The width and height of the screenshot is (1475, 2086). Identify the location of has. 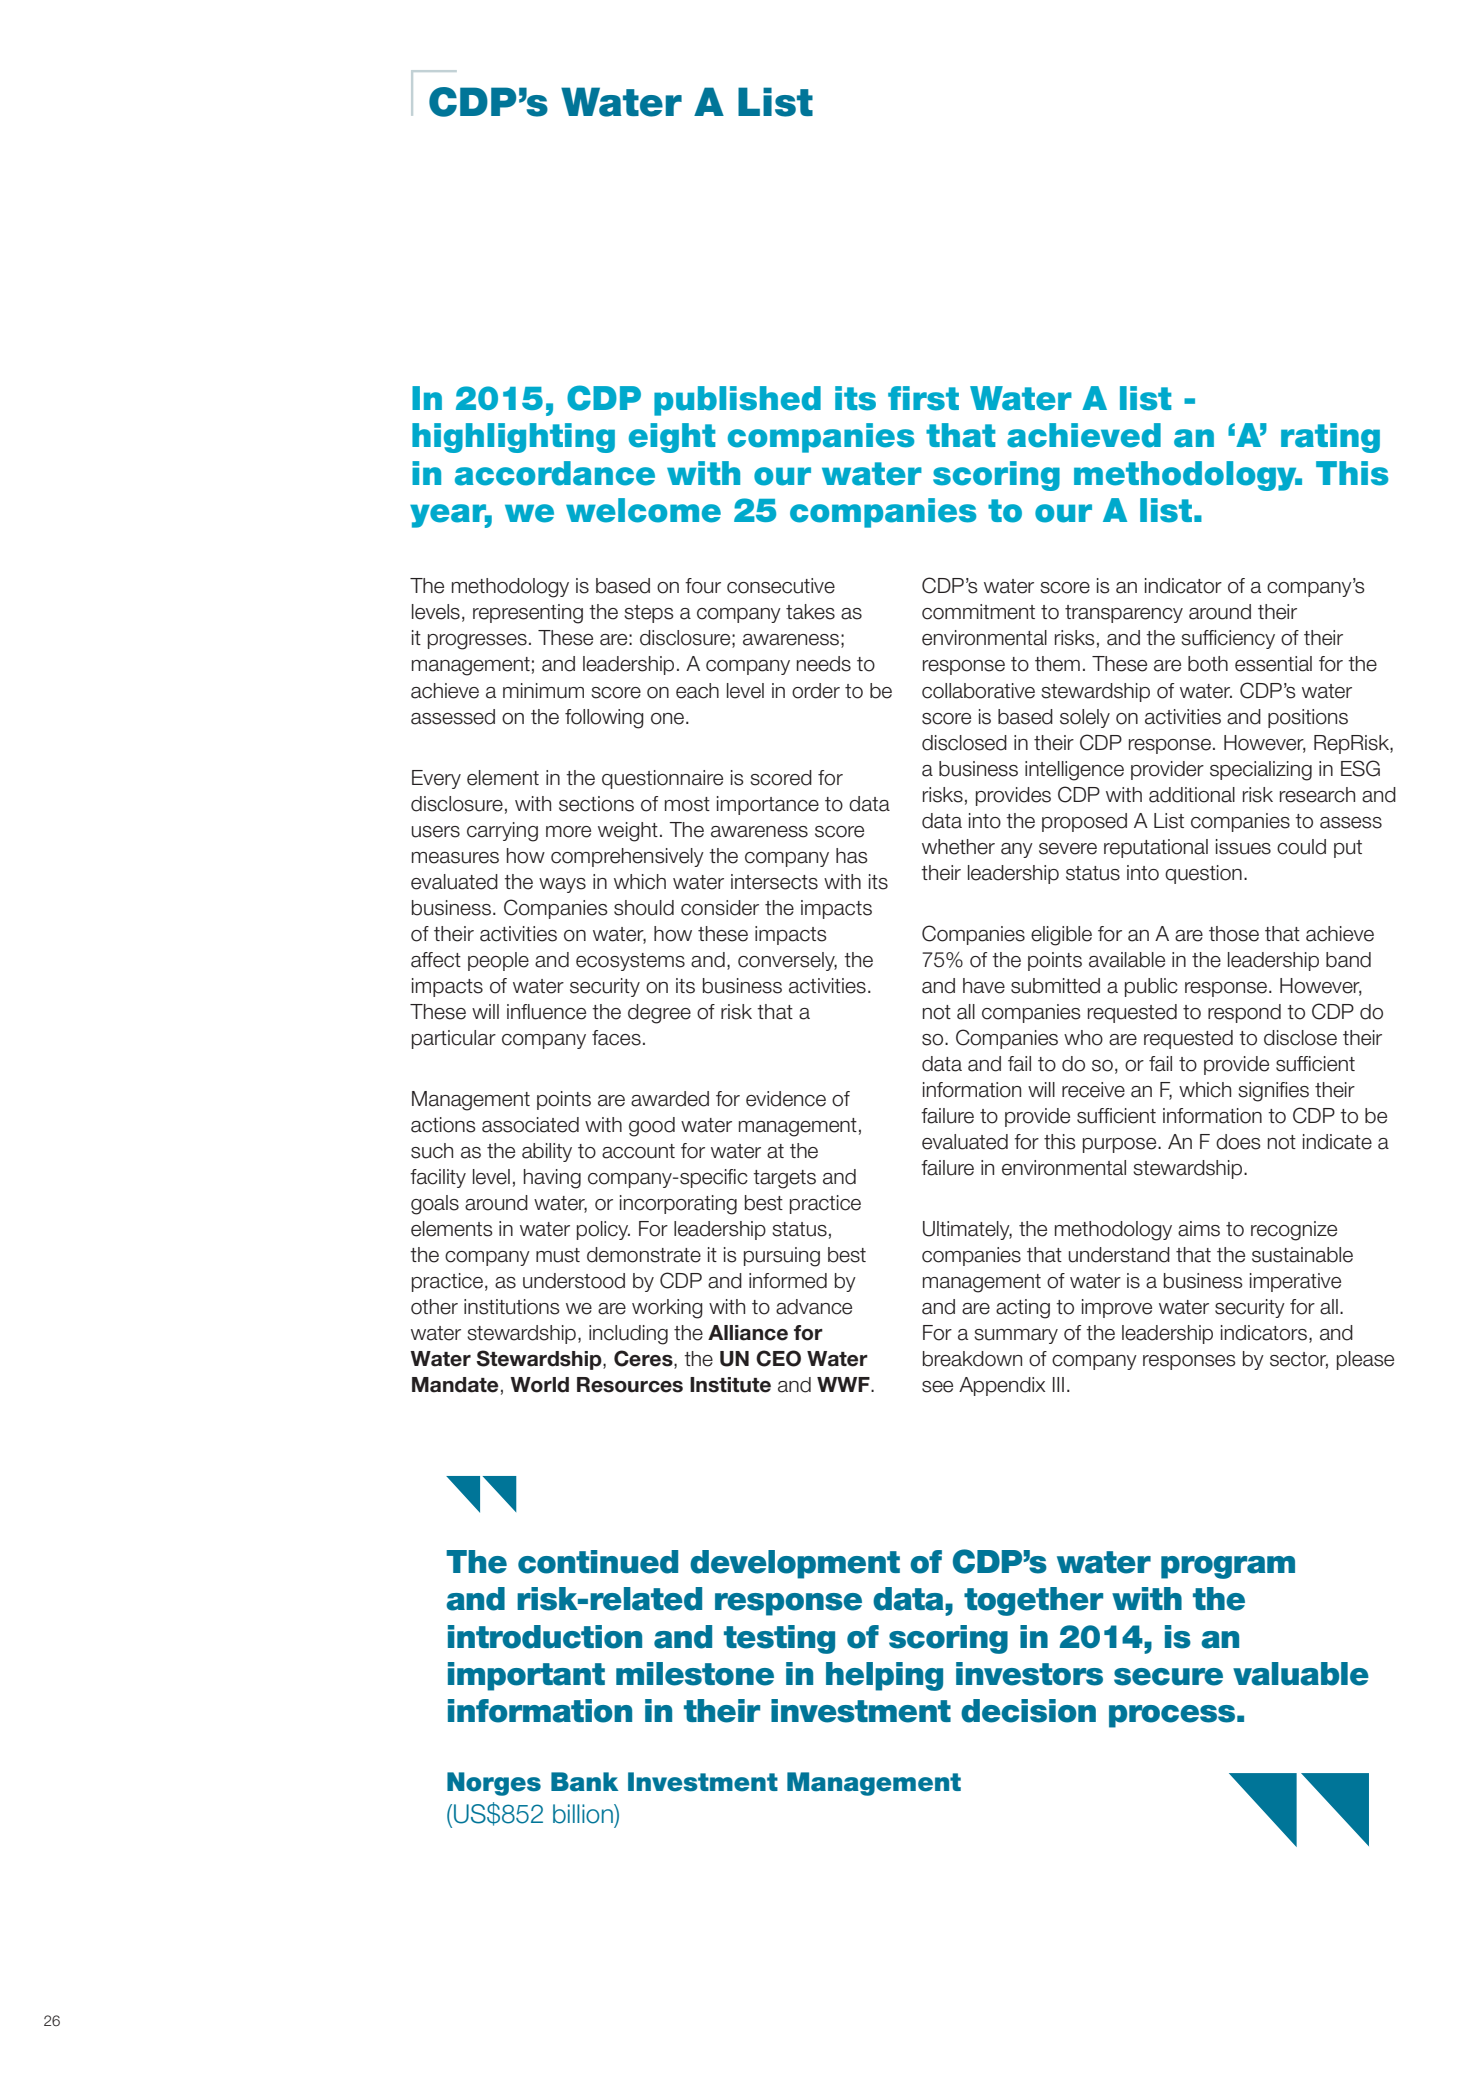
(851, 856).
